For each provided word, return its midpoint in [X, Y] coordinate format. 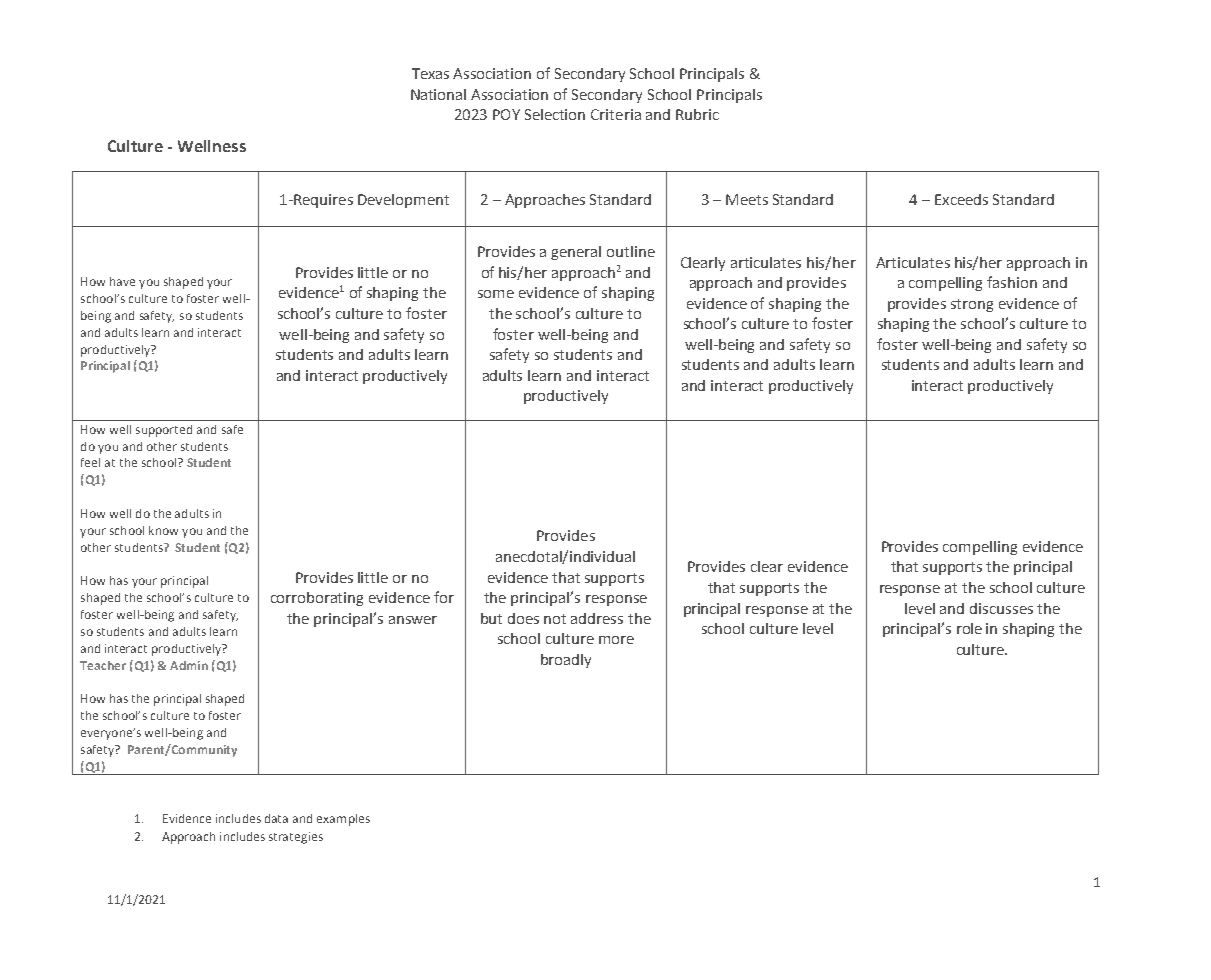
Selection [555, 114]
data [276, 818]
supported [164, 431]
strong [972, 305]
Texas [430, 73]
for [444, 597]
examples [343, 820]
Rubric [697, 114]
